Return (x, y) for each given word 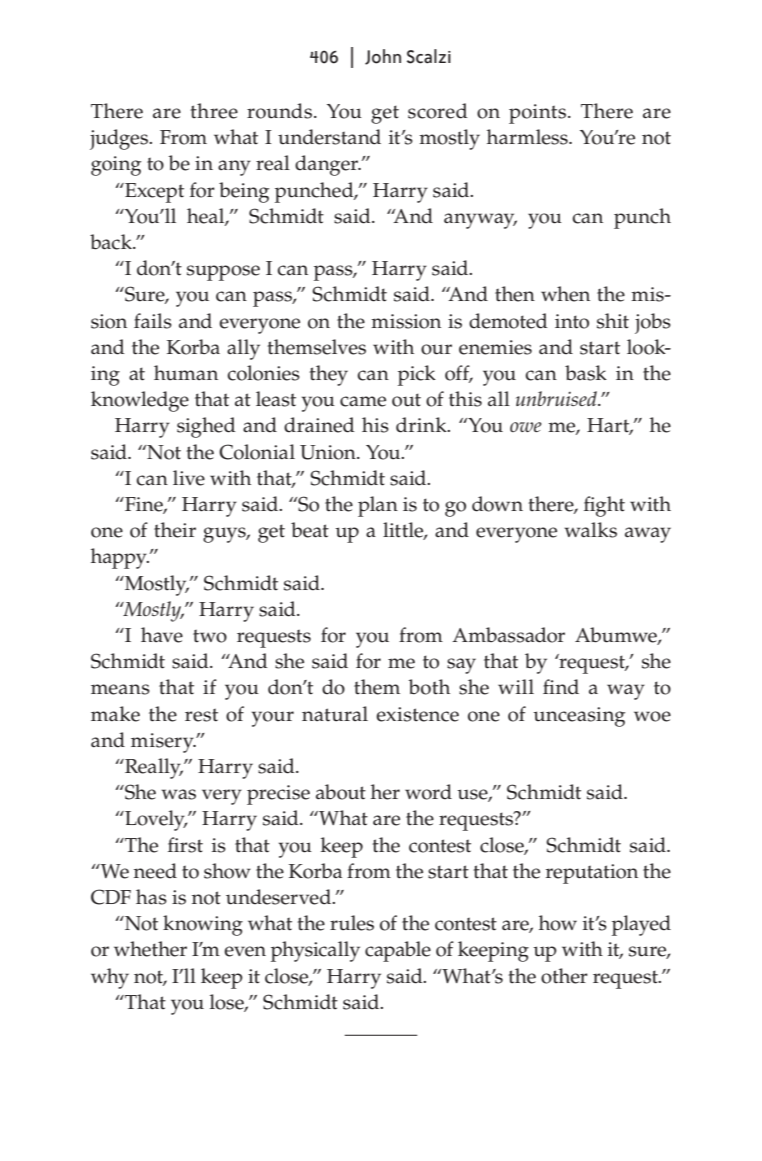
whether (150, 949)
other (564, 976)
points (537, 114)
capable (398, 951)
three (214, 111)
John (383, 57)
